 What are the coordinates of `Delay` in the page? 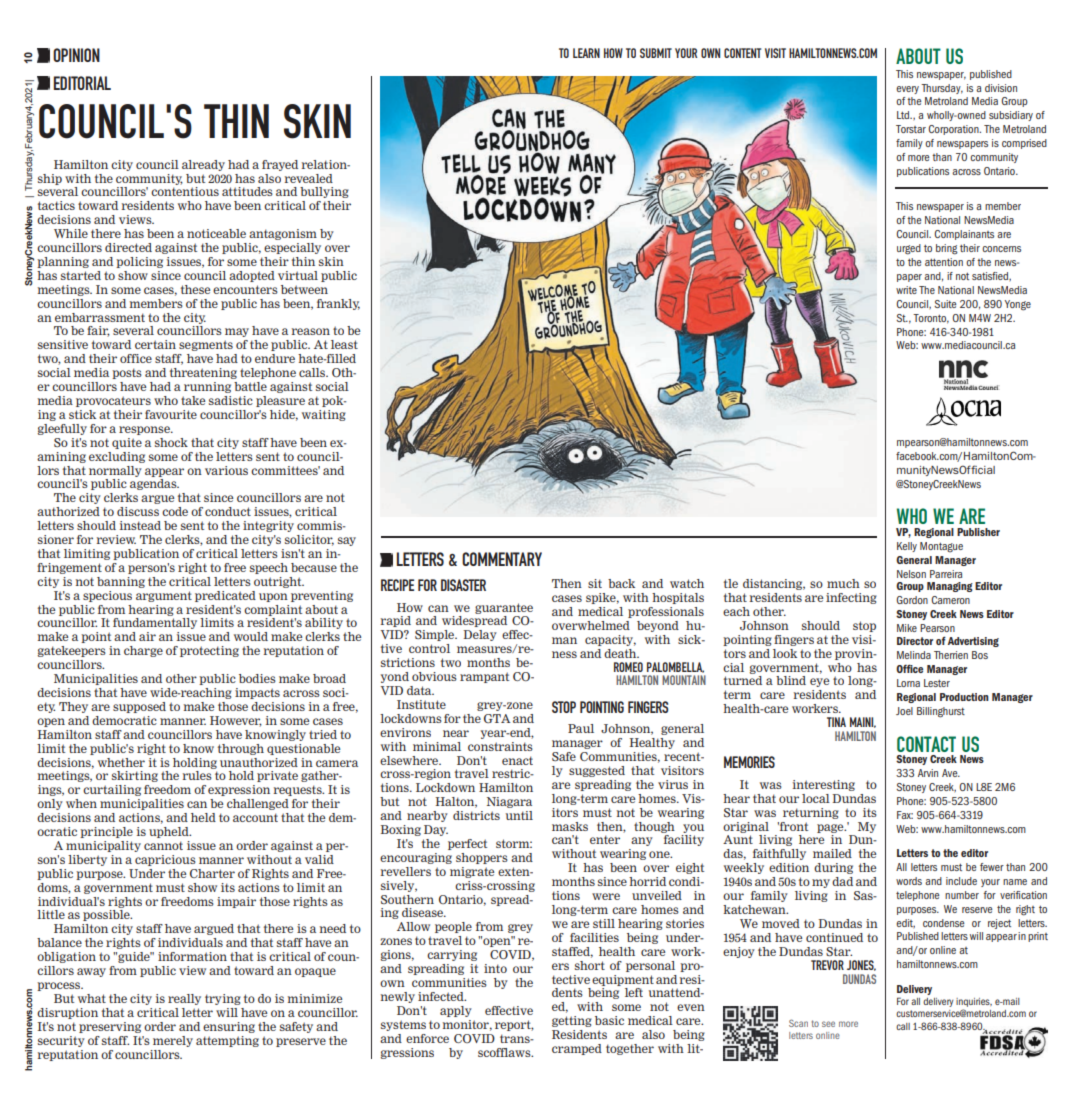 It's located at (480, 635).
